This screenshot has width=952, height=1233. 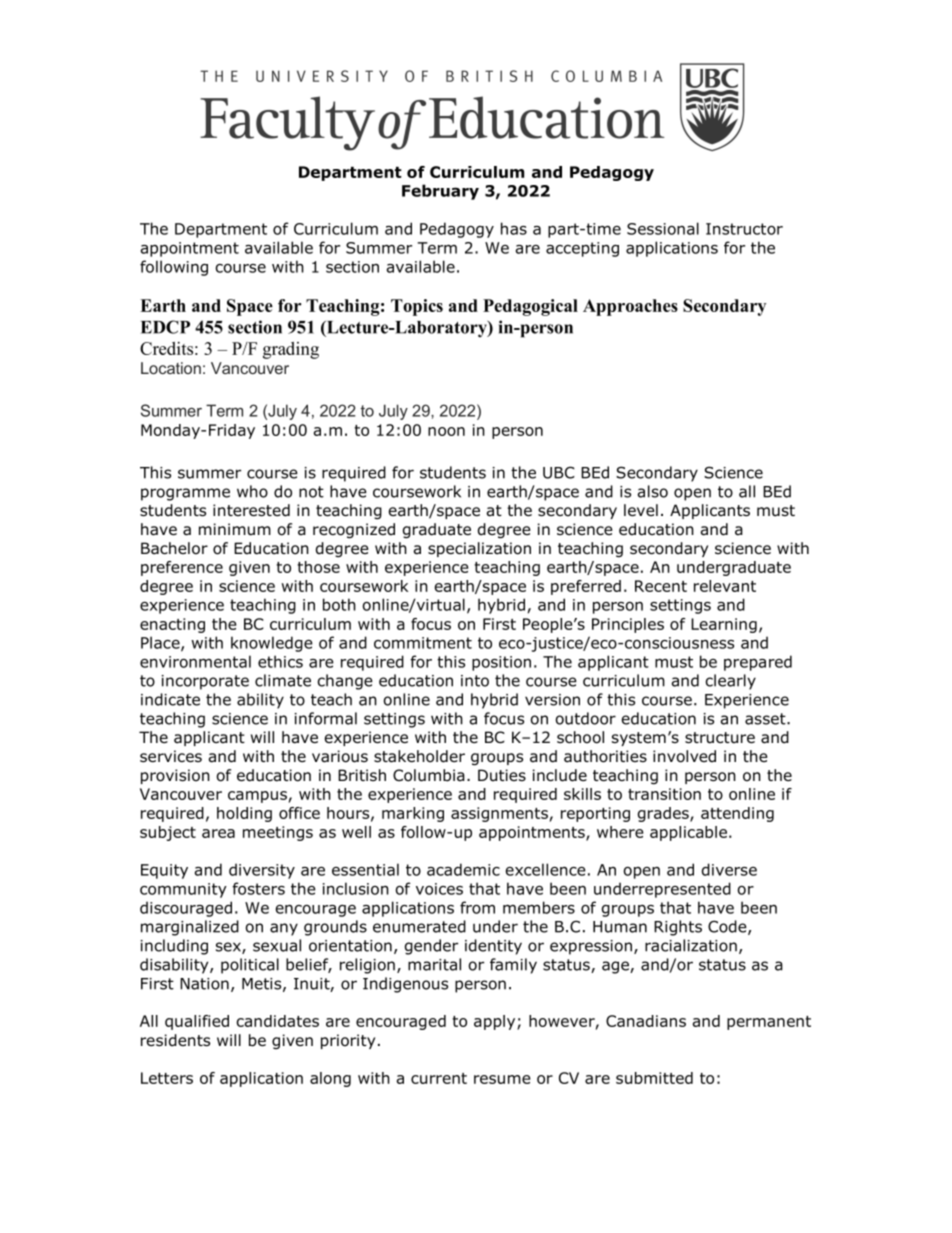 What do you see at coordinates (429, 775) in the screenshot?
I see `Columbia` at bounding box center [429, 775].
